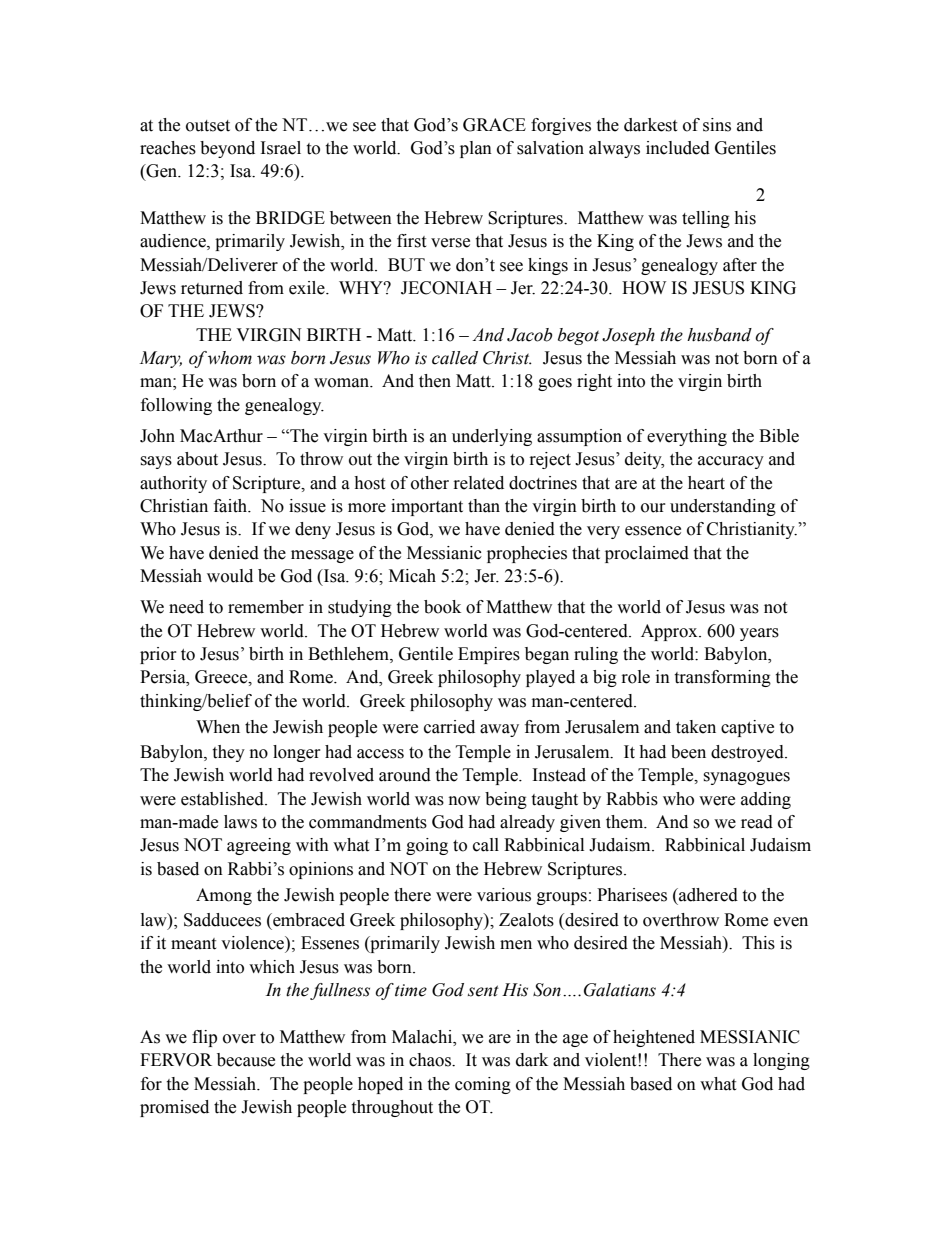 Image resolution: width=952 pixels, height=1233 pixels. Describe the element at coordinates (227, 149) in the page. I see `beyond` at that location.
